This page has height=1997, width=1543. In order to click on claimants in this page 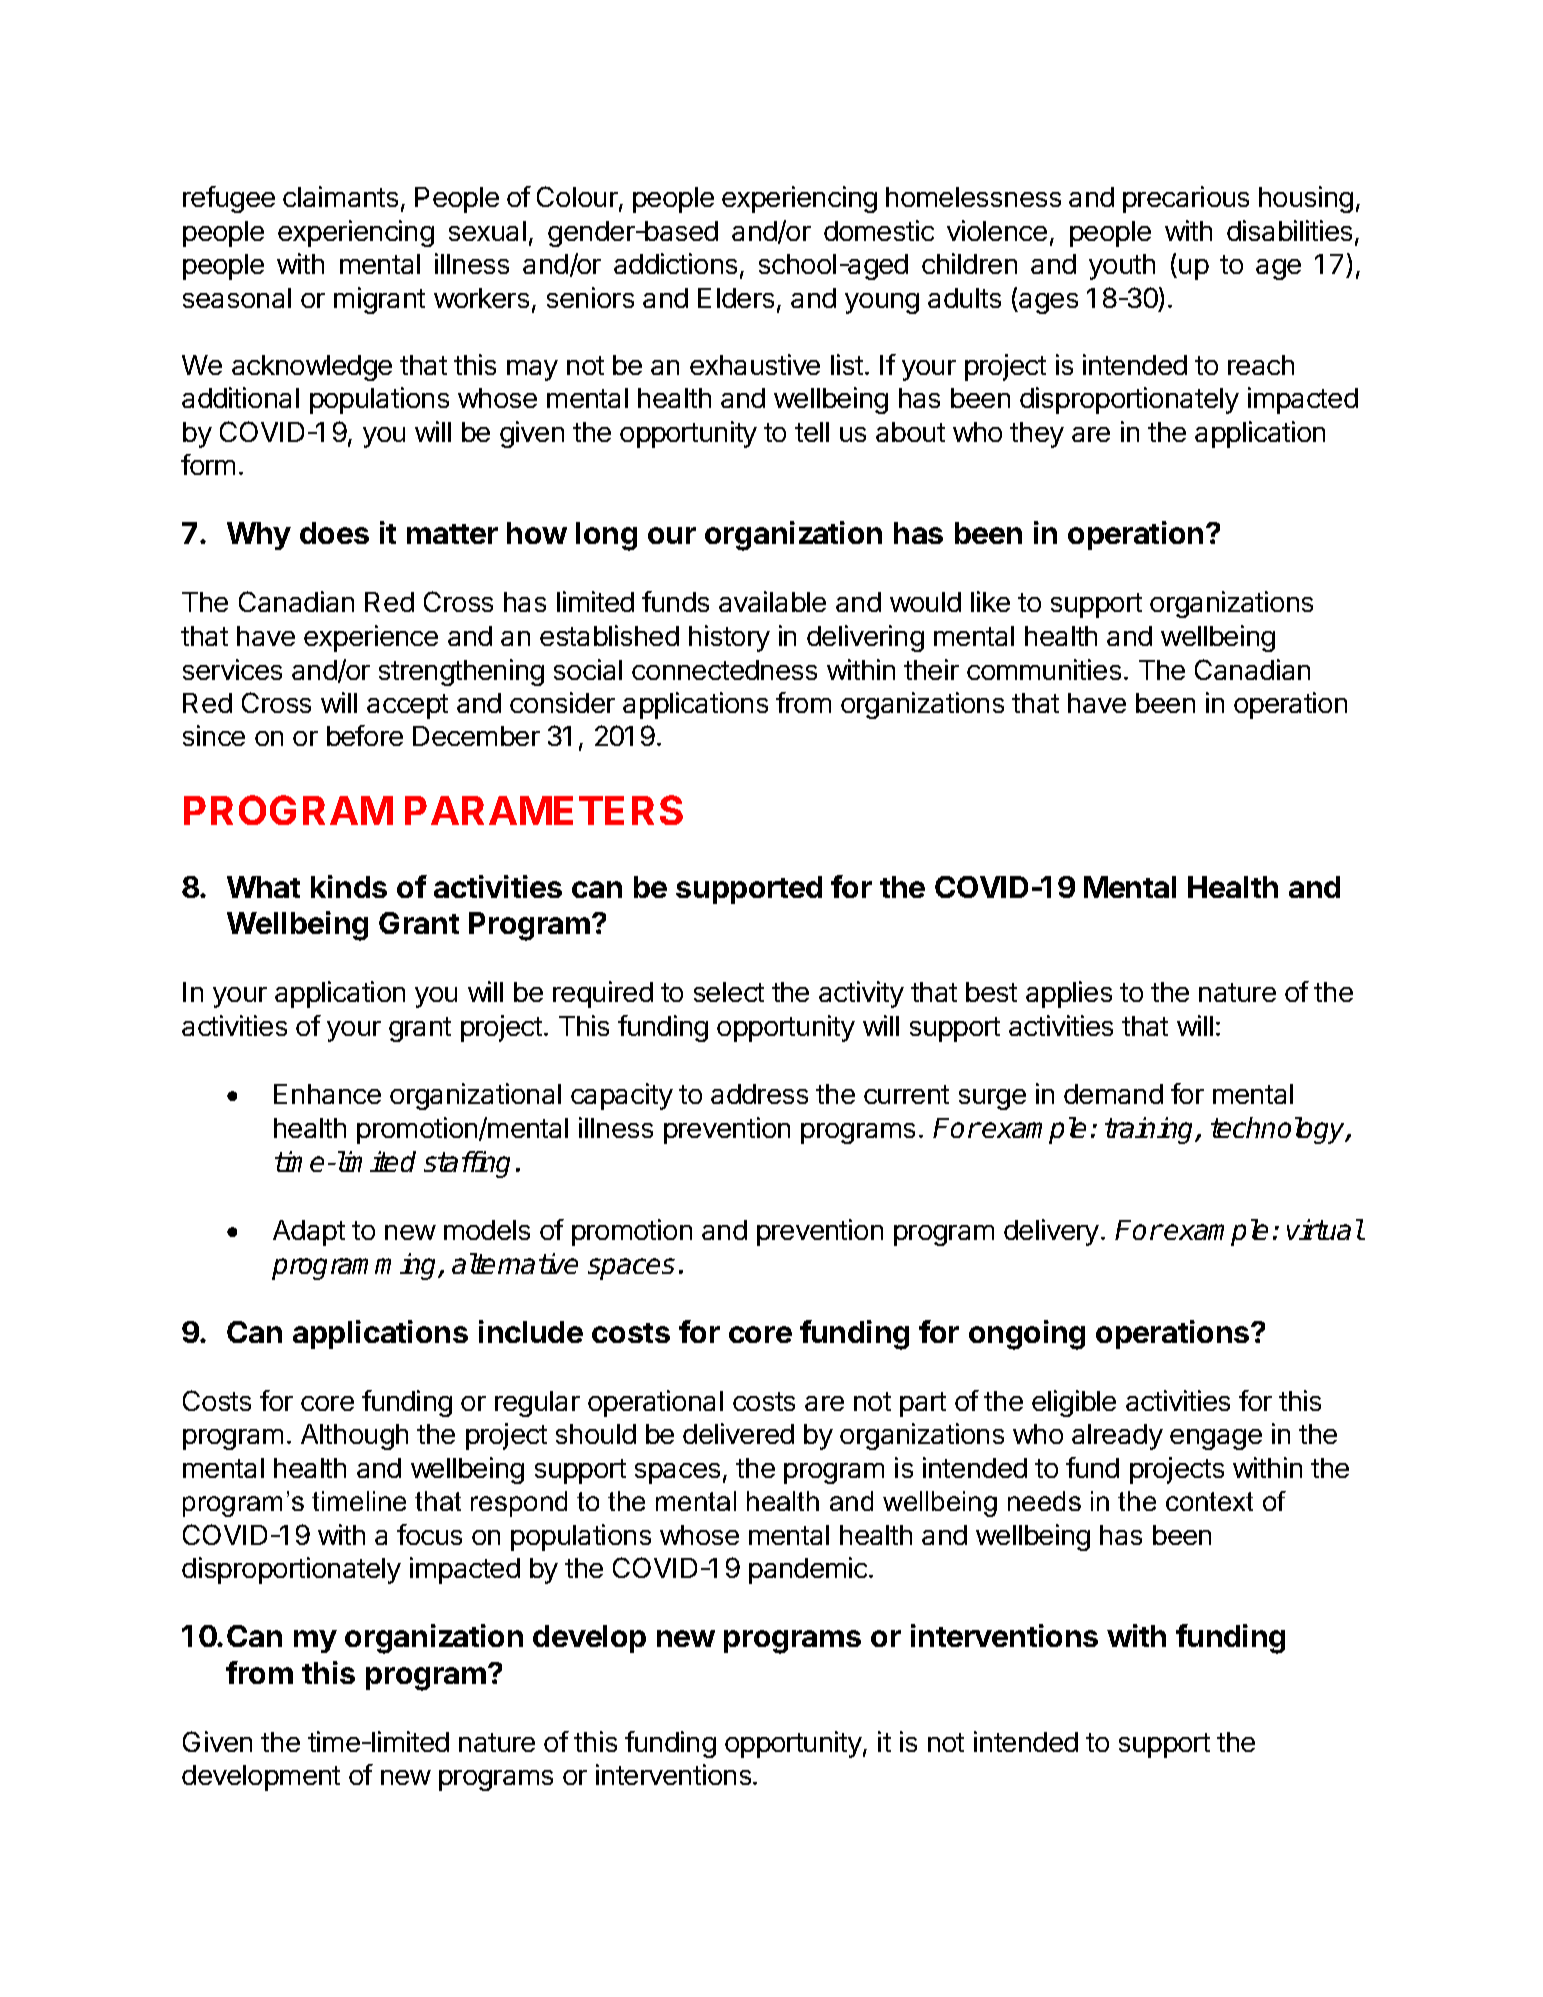, I will do `click(340, 196)`.
